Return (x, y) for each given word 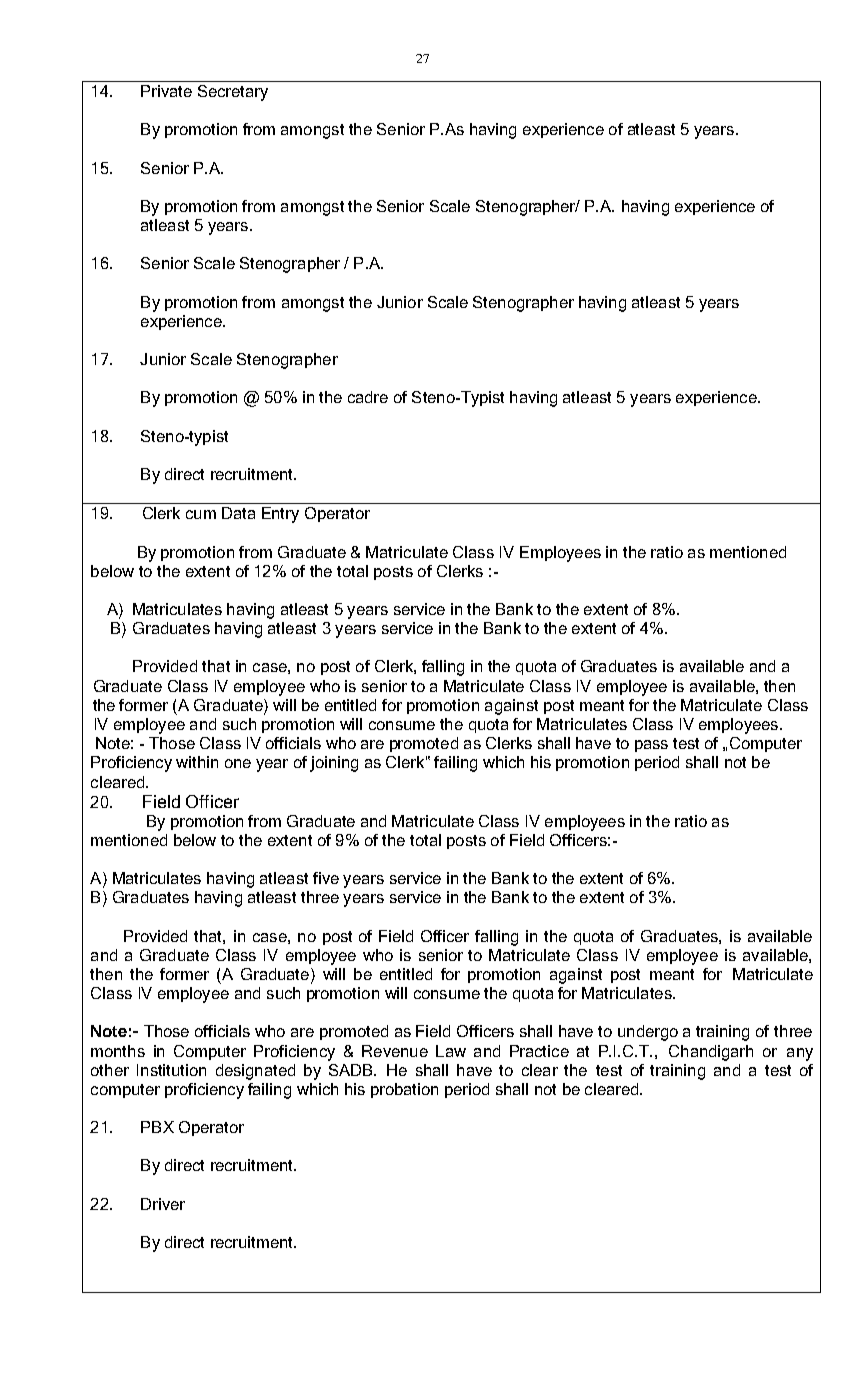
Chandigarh (711, 1053)
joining (334, 764)
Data (238, 513)
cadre (368, 397)
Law (451, 1051)
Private (166, 91)
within (197, 762)
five (326, 878)
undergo (648, 1033)
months (118, 1051)
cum (201, 514)
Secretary (233, 93)
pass (651, 746)
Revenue (395, 1051)
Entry (280, 515)
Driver (163, 1204)
